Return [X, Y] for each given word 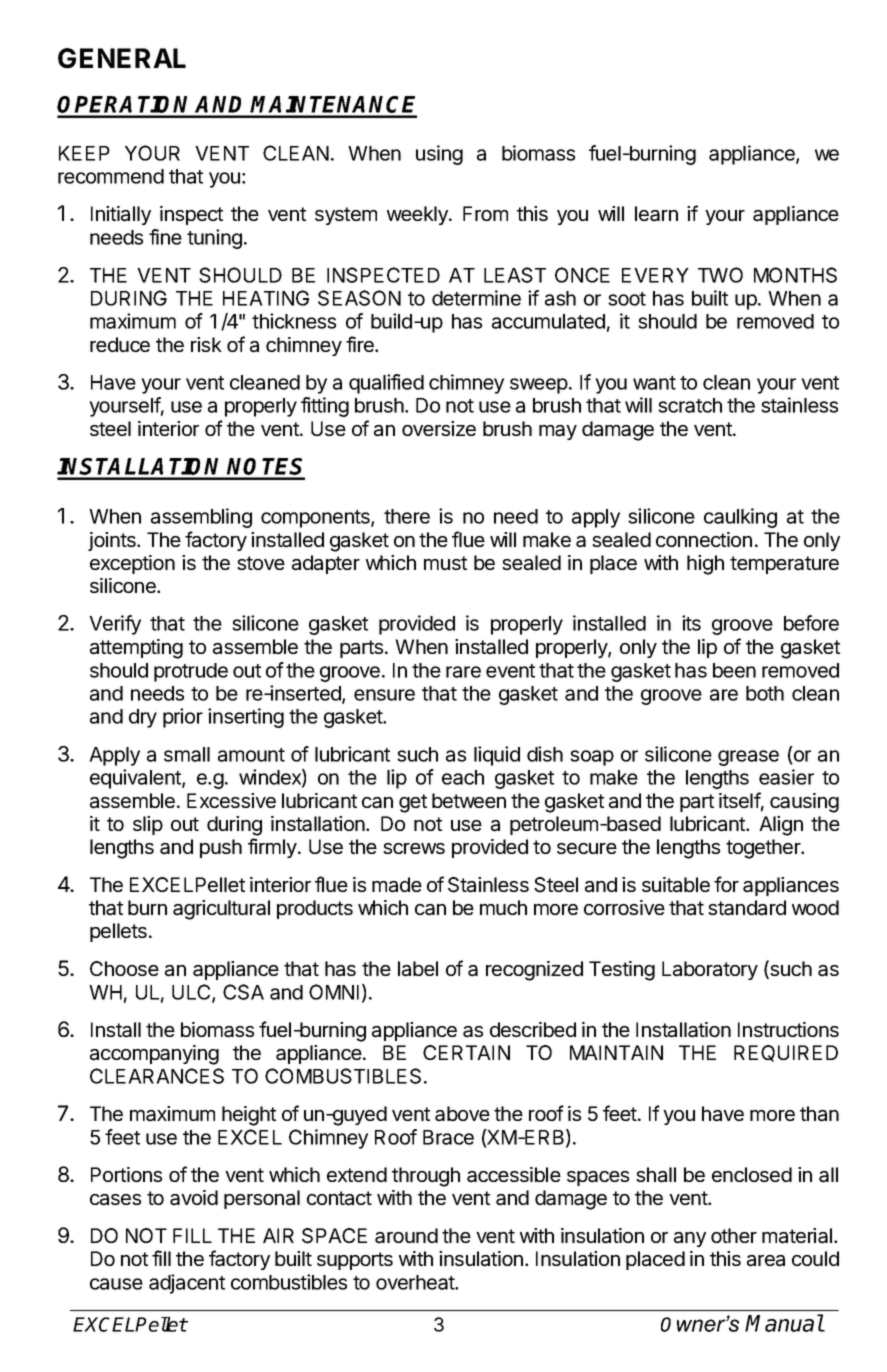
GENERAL [122, 58]
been [734, 670]
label [418, 969]
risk [206, 344]
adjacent [187, 1284]
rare [463, 672]
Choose [124, 968]
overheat [416, 1282]
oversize [439, 428]
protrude [191, 672]
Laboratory [710, 970]
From [485, 213]
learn [656, 214]
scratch [690, 405]
